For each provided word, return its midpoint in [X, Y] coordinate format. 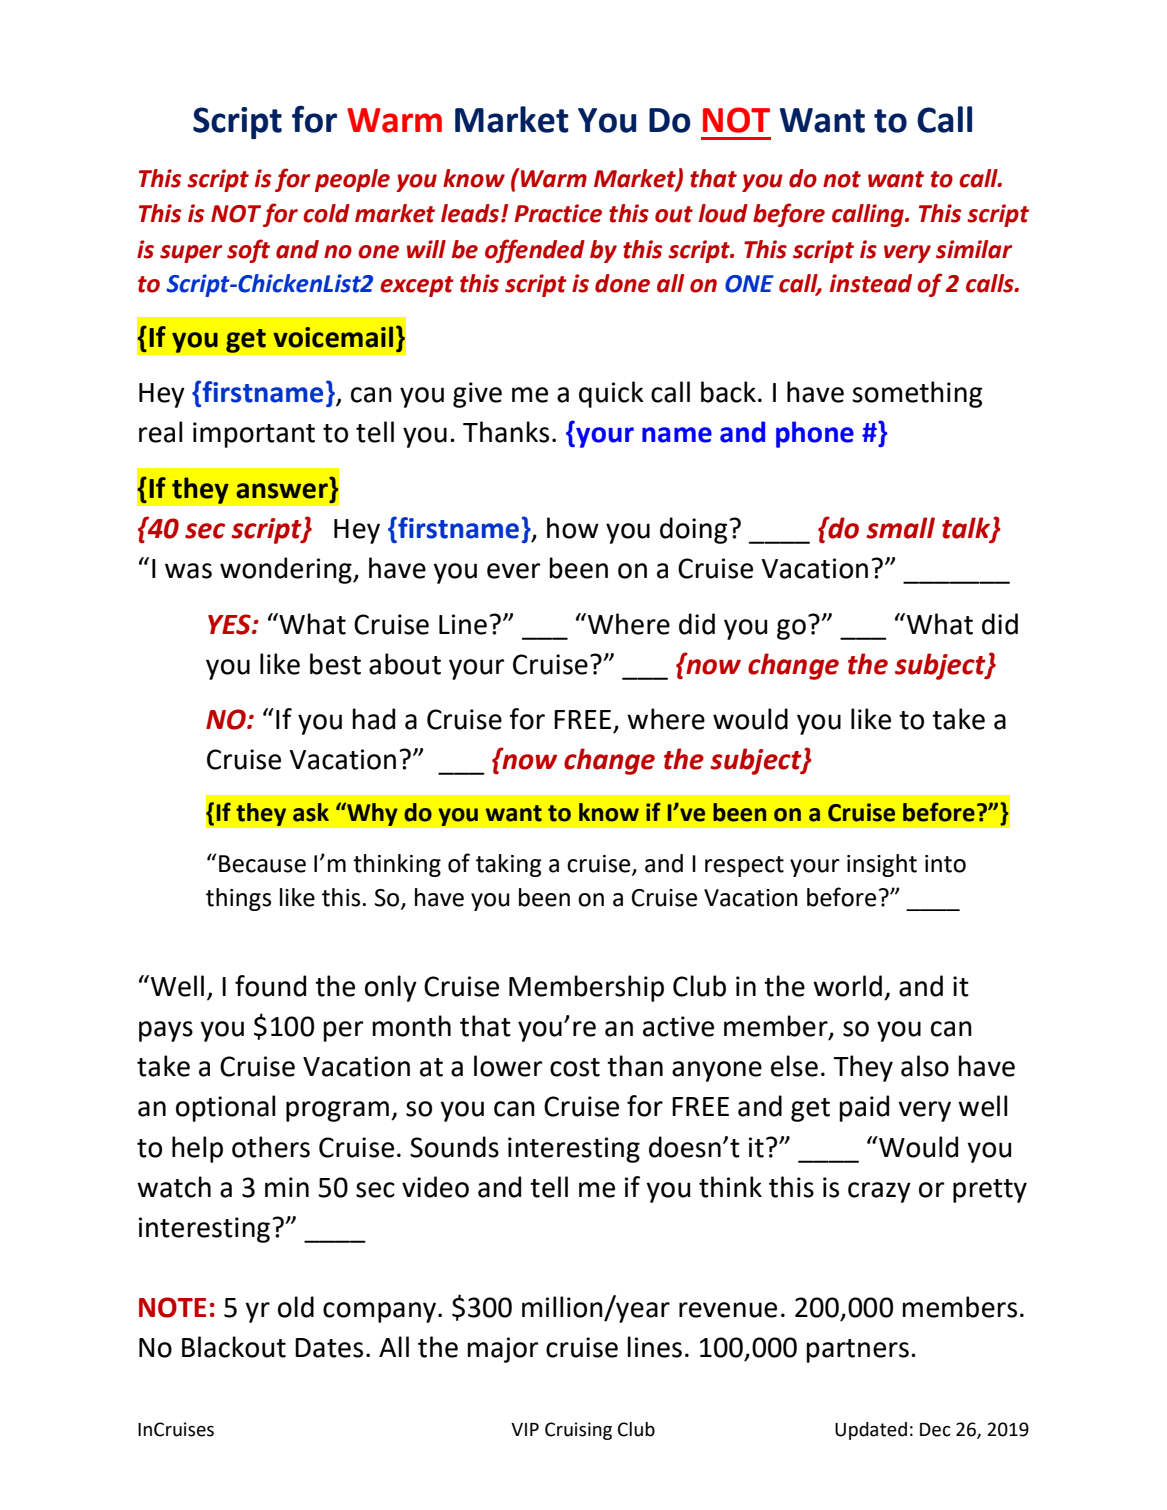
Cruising [578, 1431]
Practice [558, 213]
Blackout [234, 1347]
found [270, 986]
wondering [287, 570]
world [847, 986]
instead [871, 283]
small [900, 528]
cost [575, 1067]
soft [248, 251]
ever [514, 571]
